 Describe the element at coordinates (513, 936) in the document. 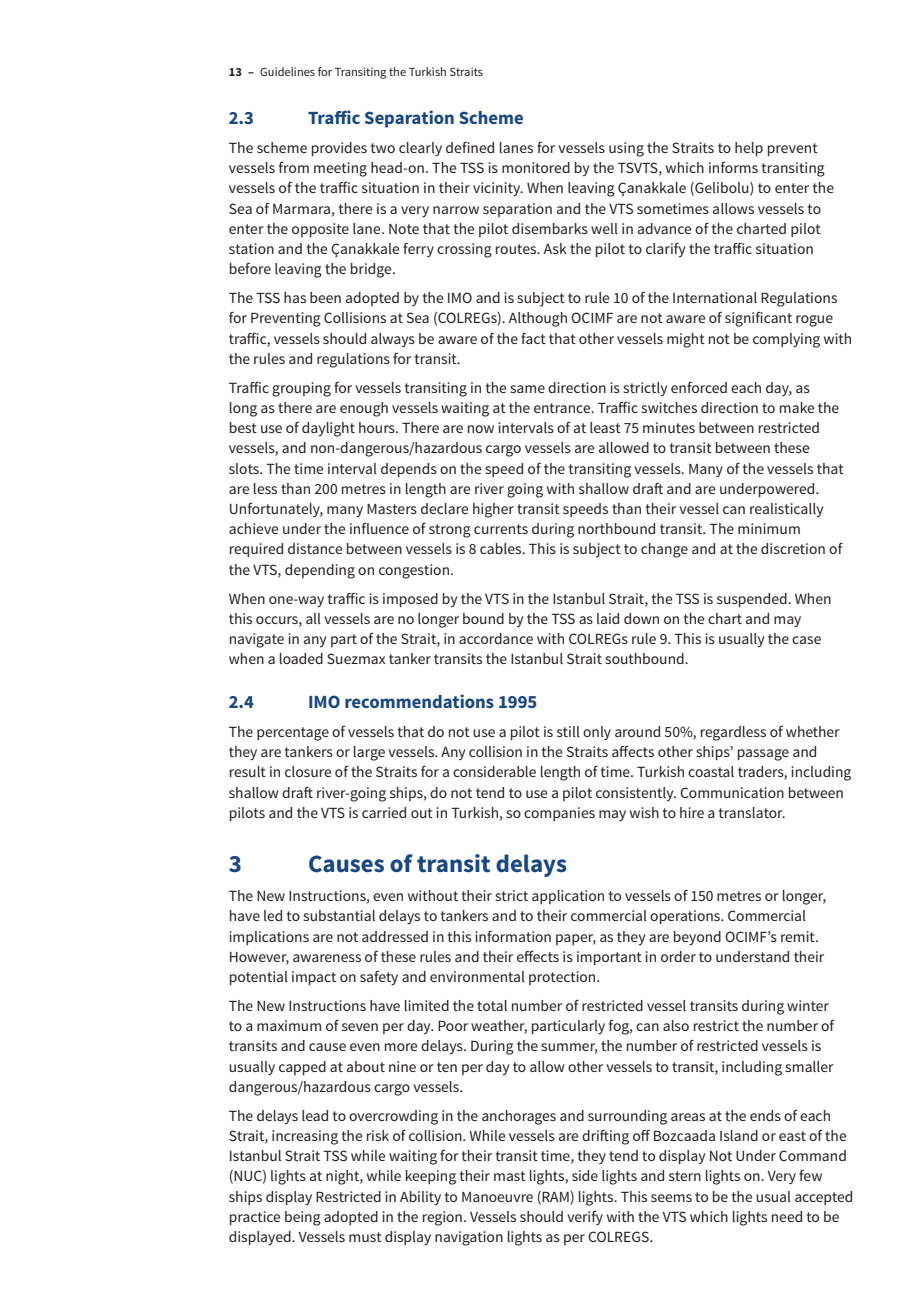

I see `information` at that location.
